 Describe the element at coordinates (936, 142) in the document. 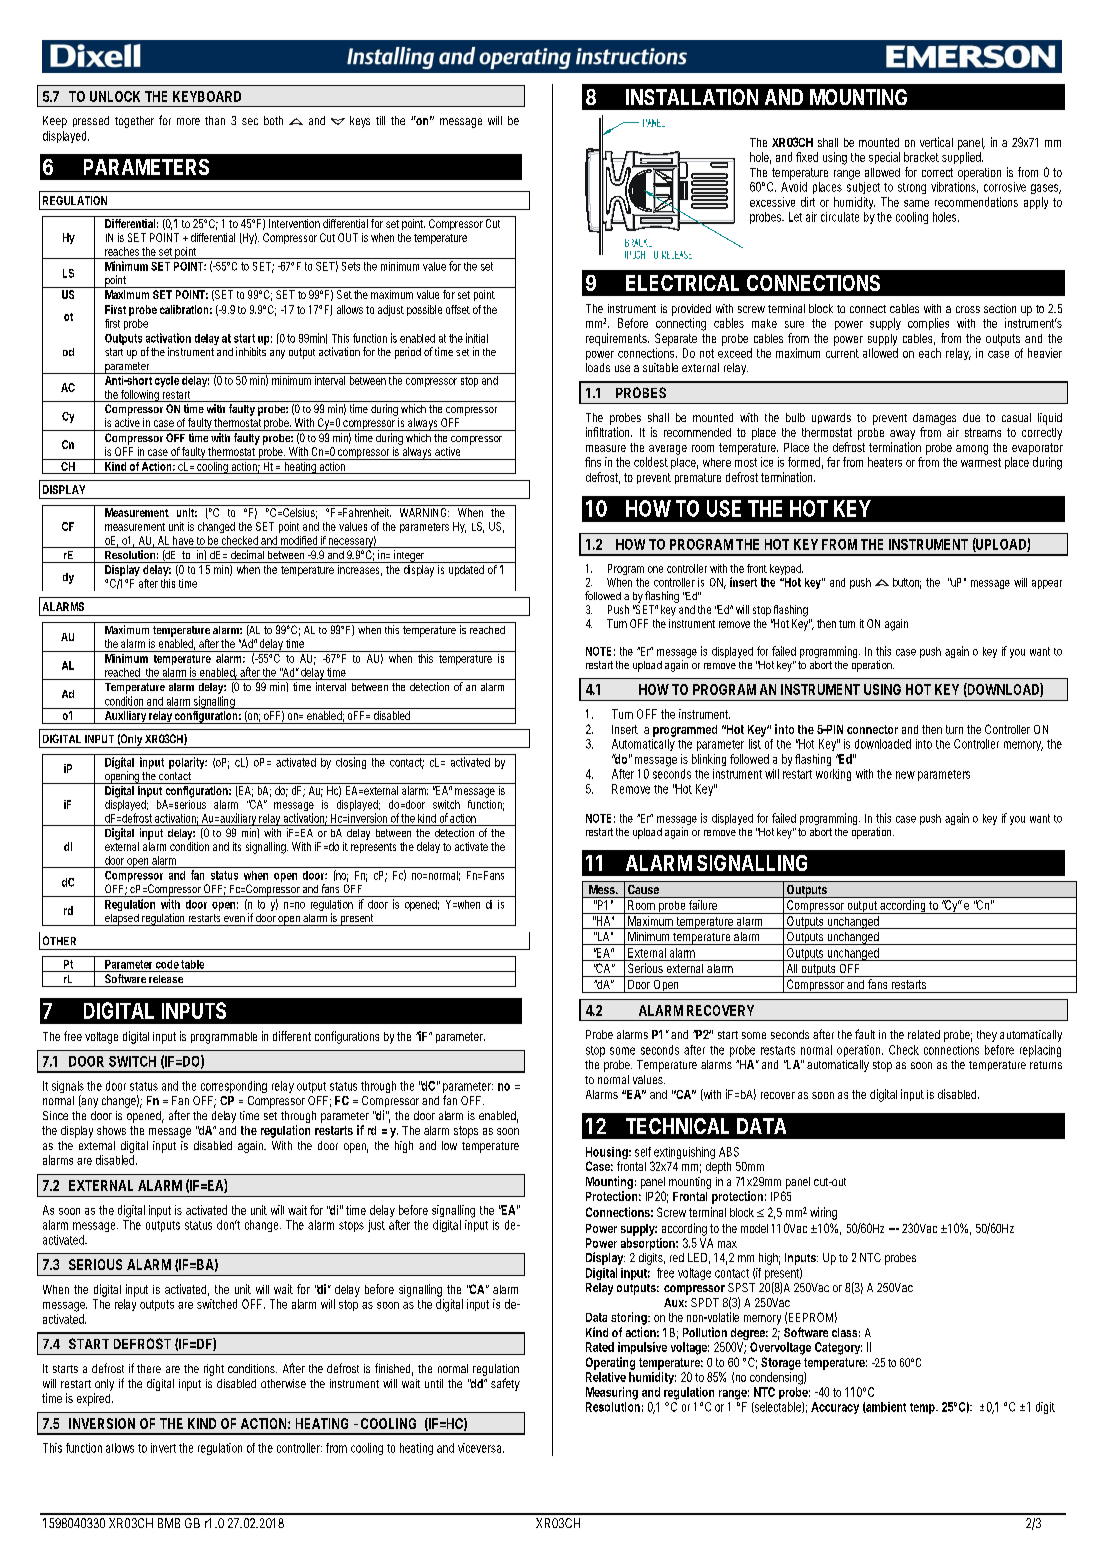

I see `vertical` at that location.
